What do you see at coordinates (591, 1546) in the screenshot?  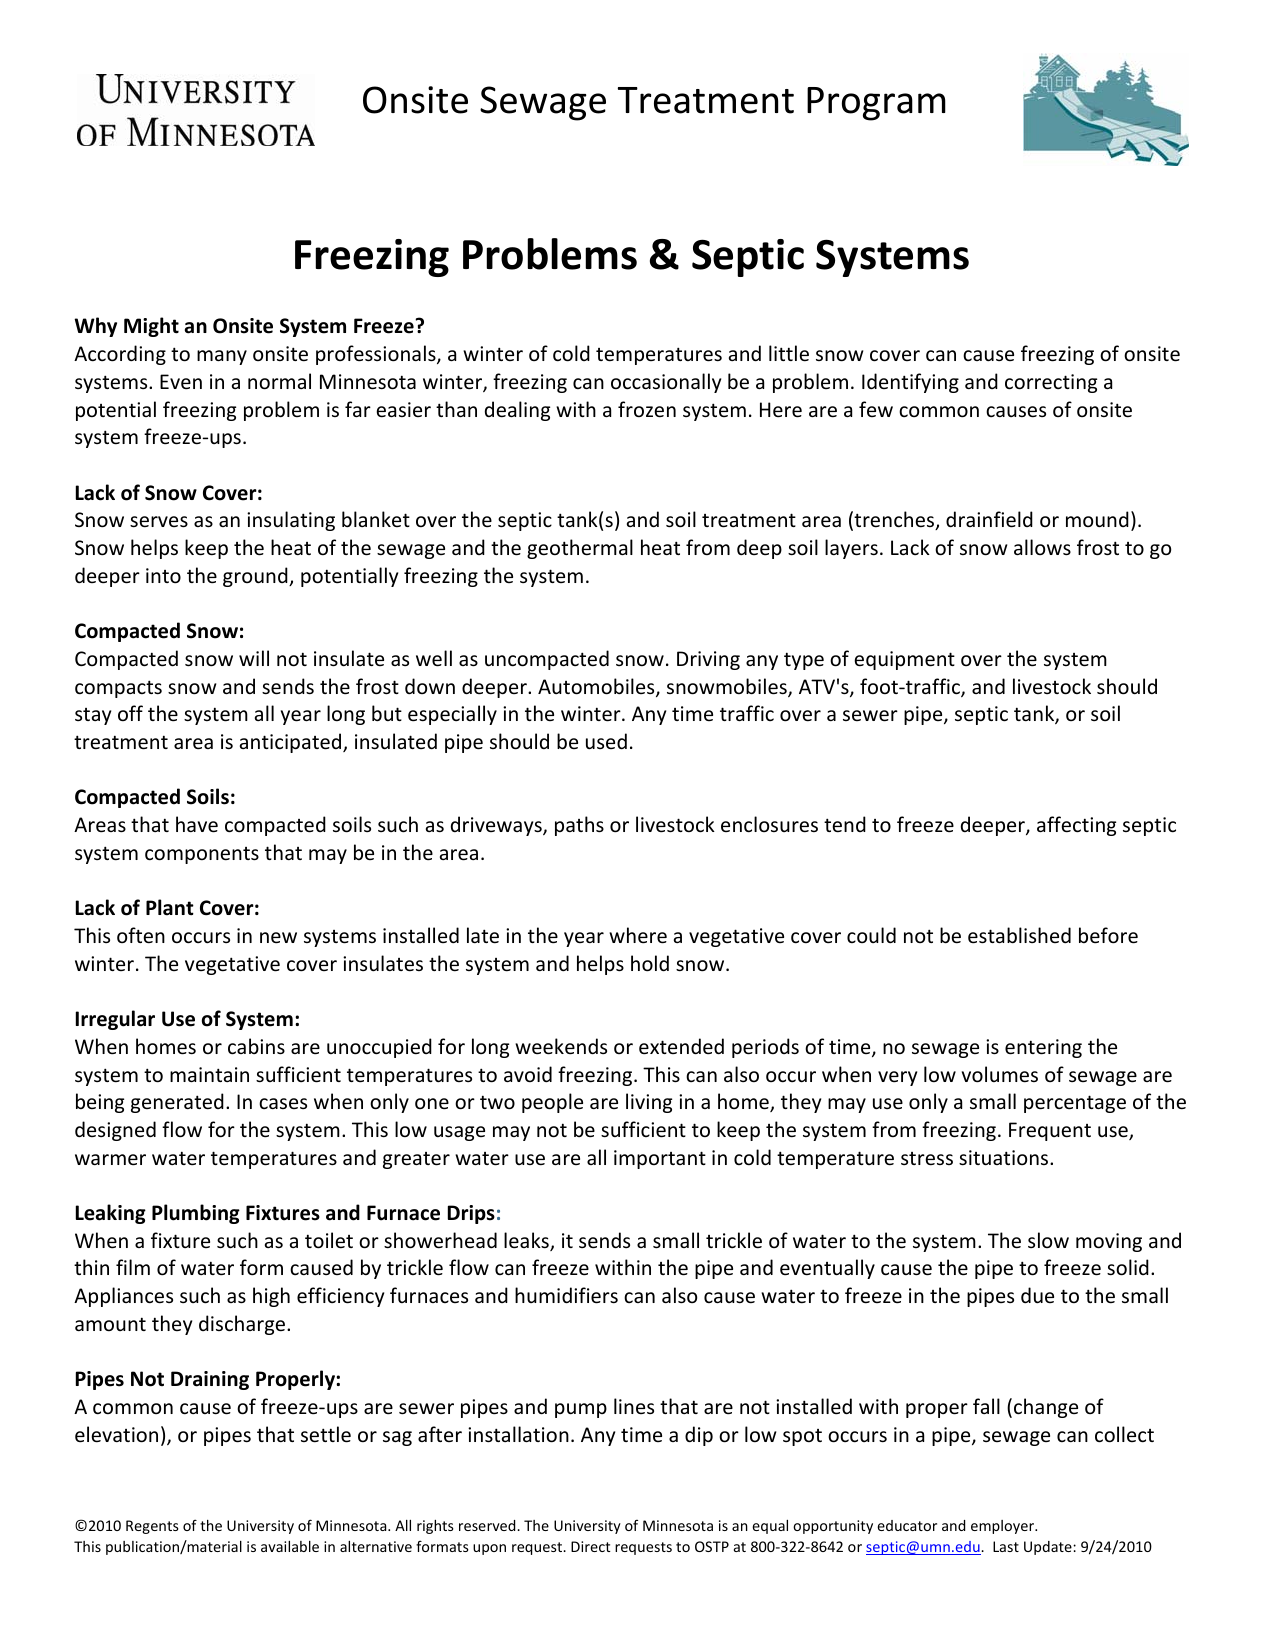 I see `Direct` at bounding box center [591, 1546].
